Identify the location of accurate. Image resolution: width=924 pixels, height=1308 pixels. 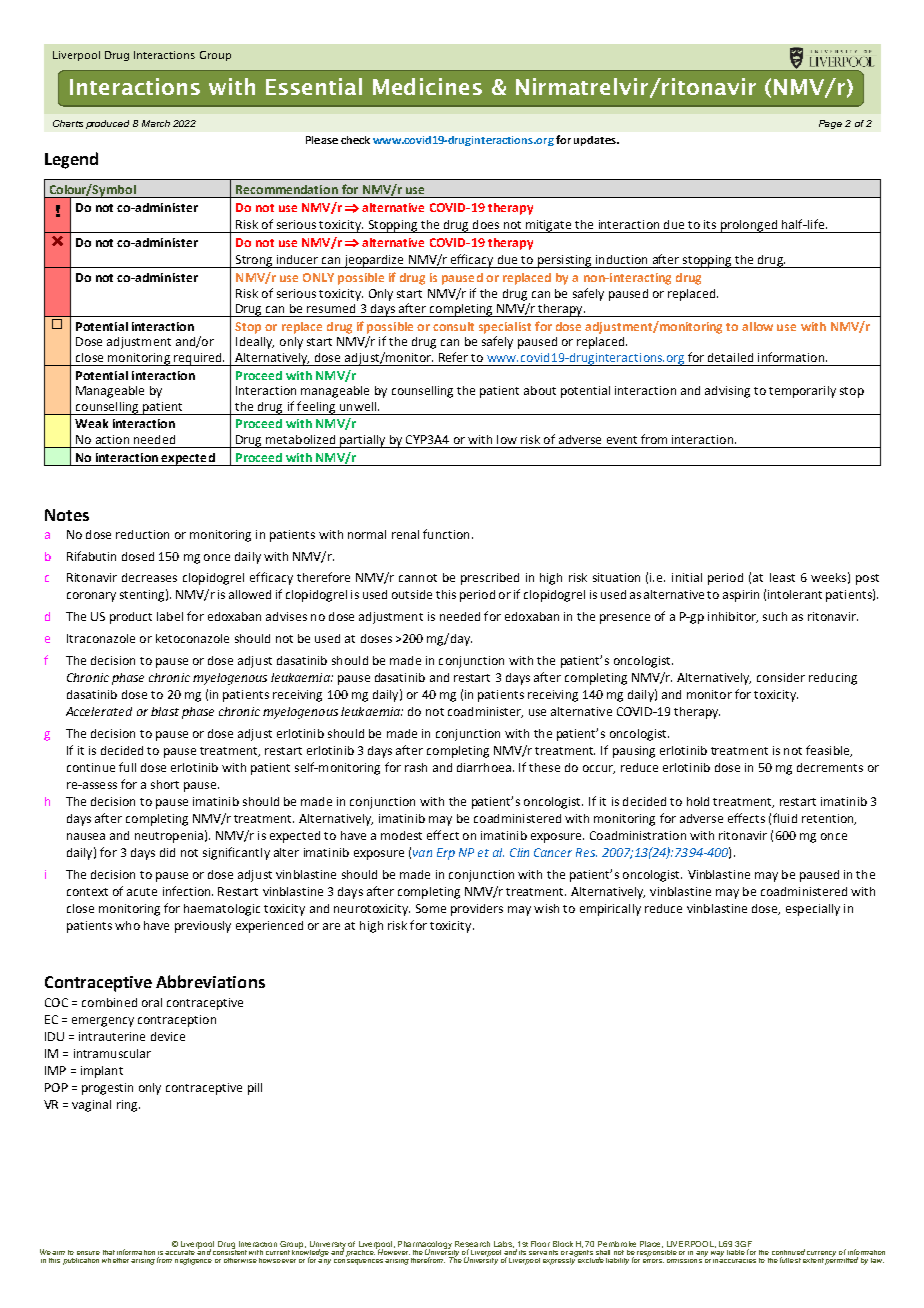
(180, 1252).
